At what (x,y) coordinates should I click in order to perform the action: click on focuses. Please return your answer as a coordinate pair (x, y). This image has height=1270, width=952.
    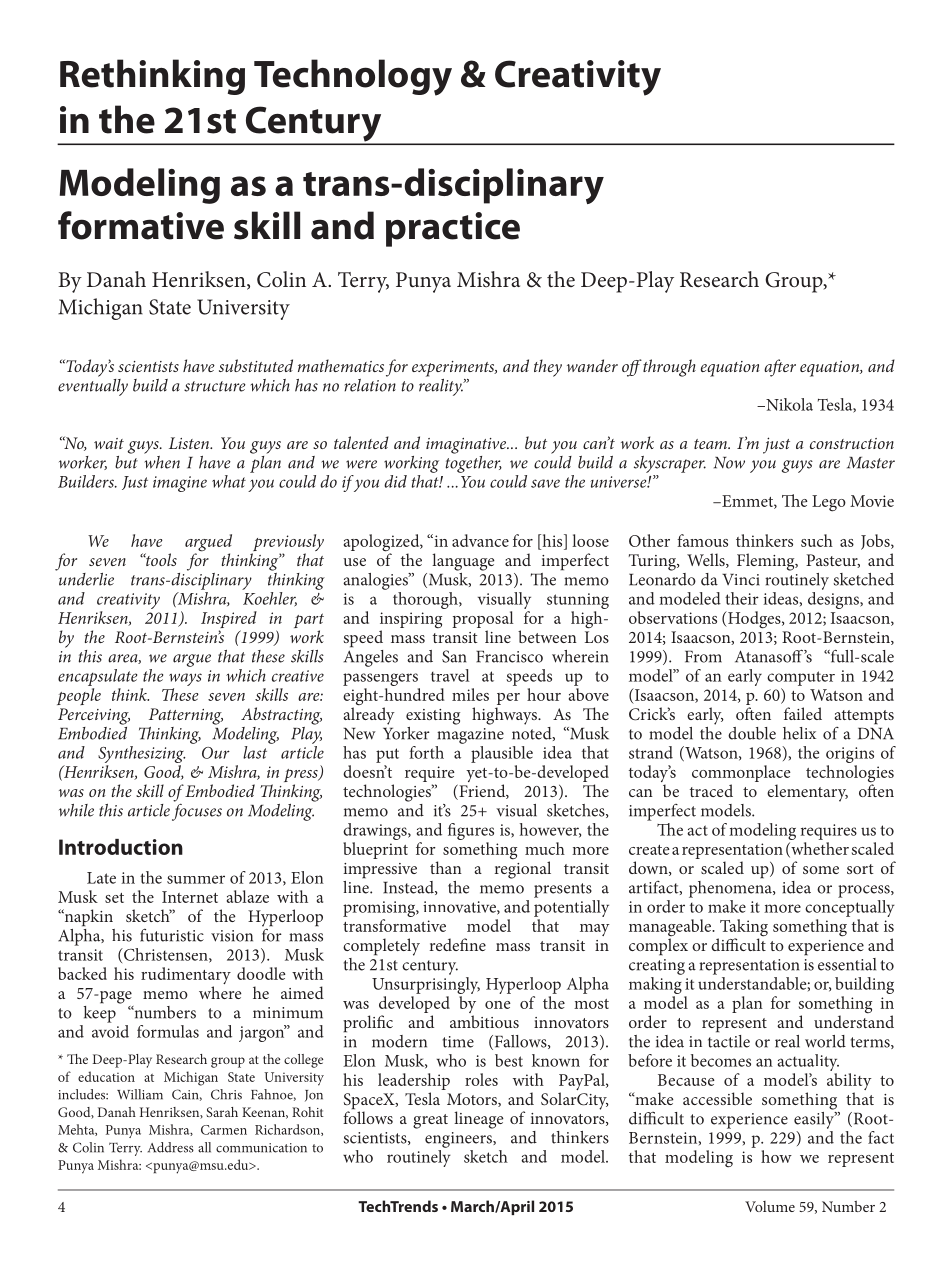
    Looking at the image, I should click on (197, 811).
